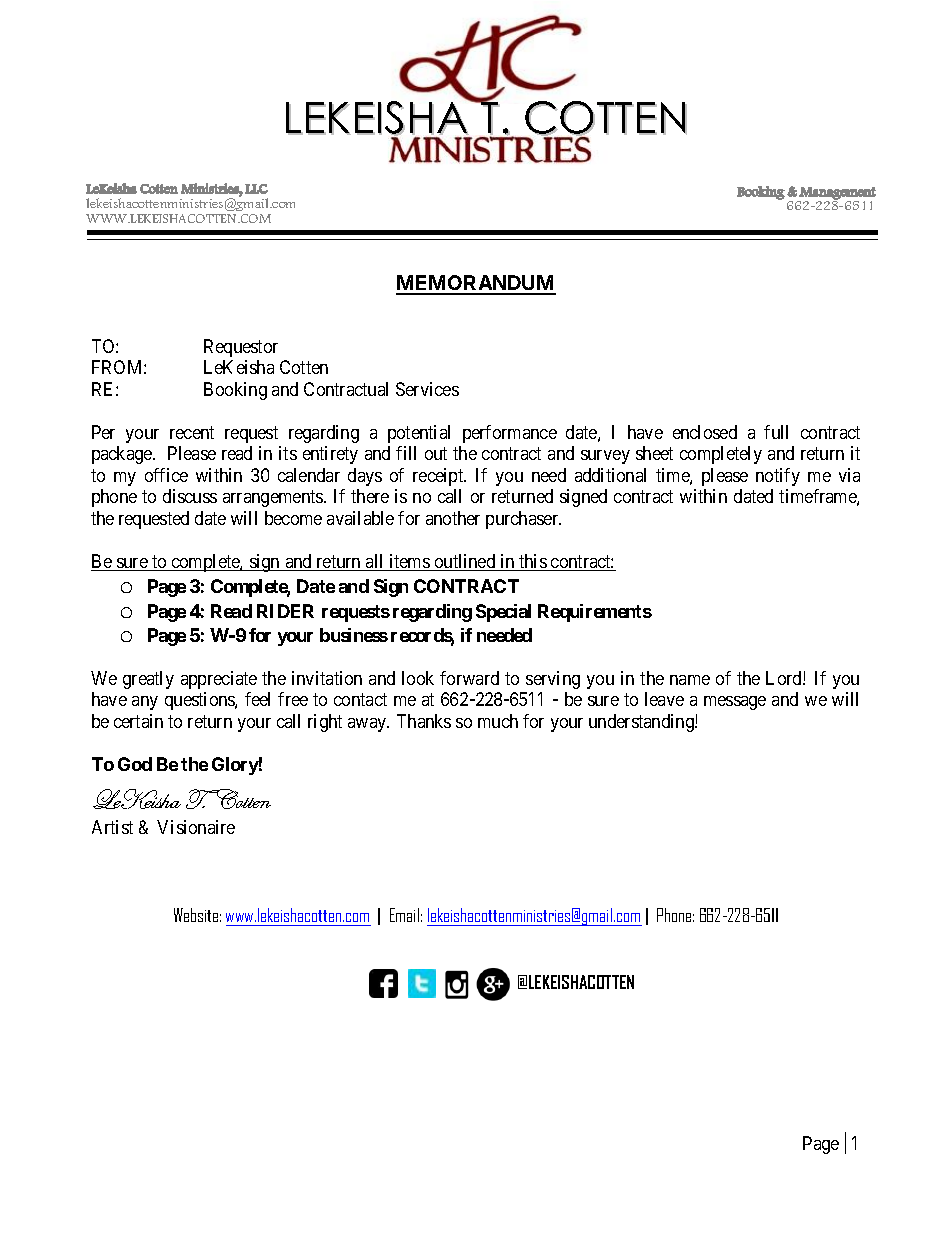  Describe the element at coordinates (469, 678) in the screenshot. I see `forward` at that location.
